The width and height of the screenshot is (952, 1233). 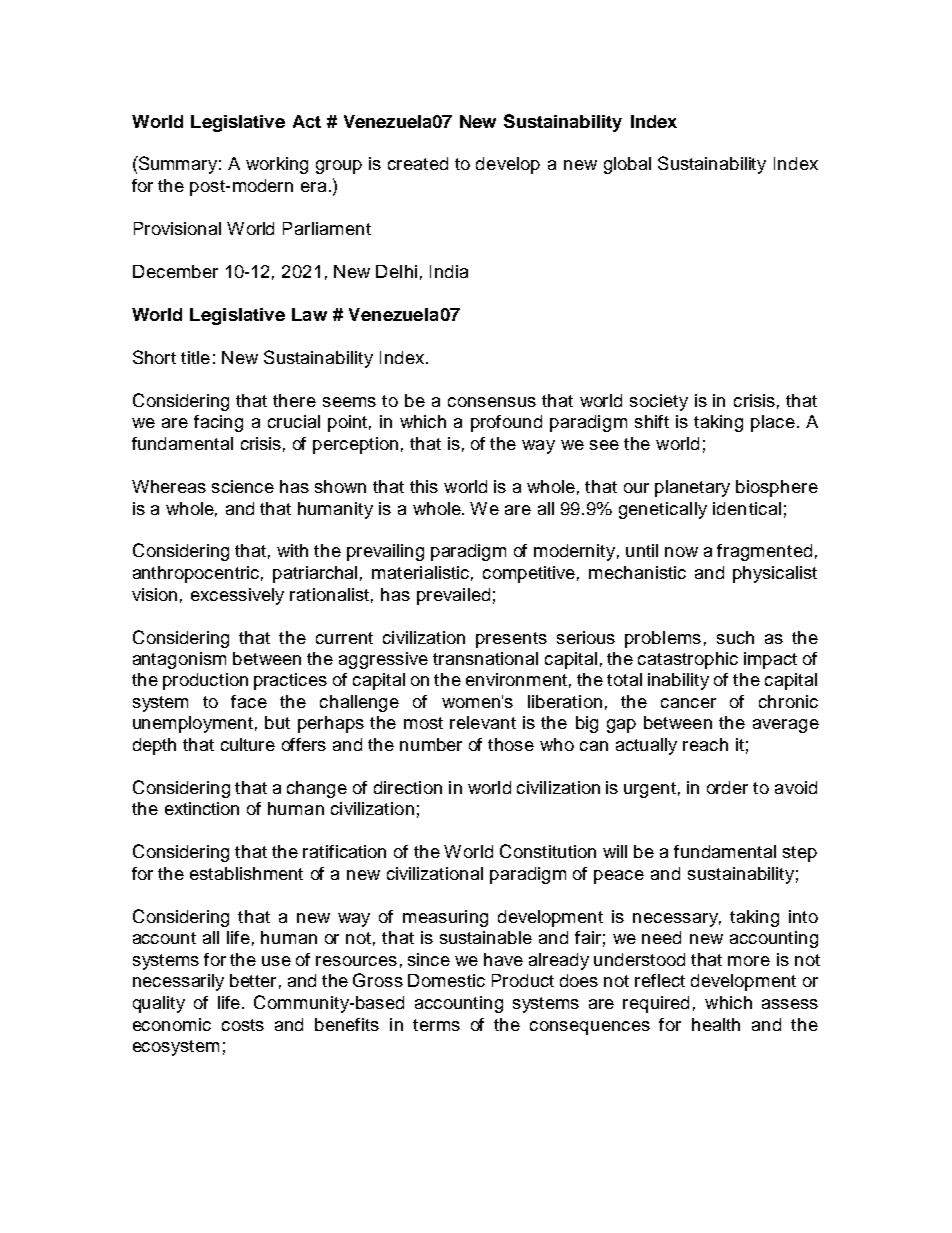 I want to click on working, so click(x=277, y=165).
